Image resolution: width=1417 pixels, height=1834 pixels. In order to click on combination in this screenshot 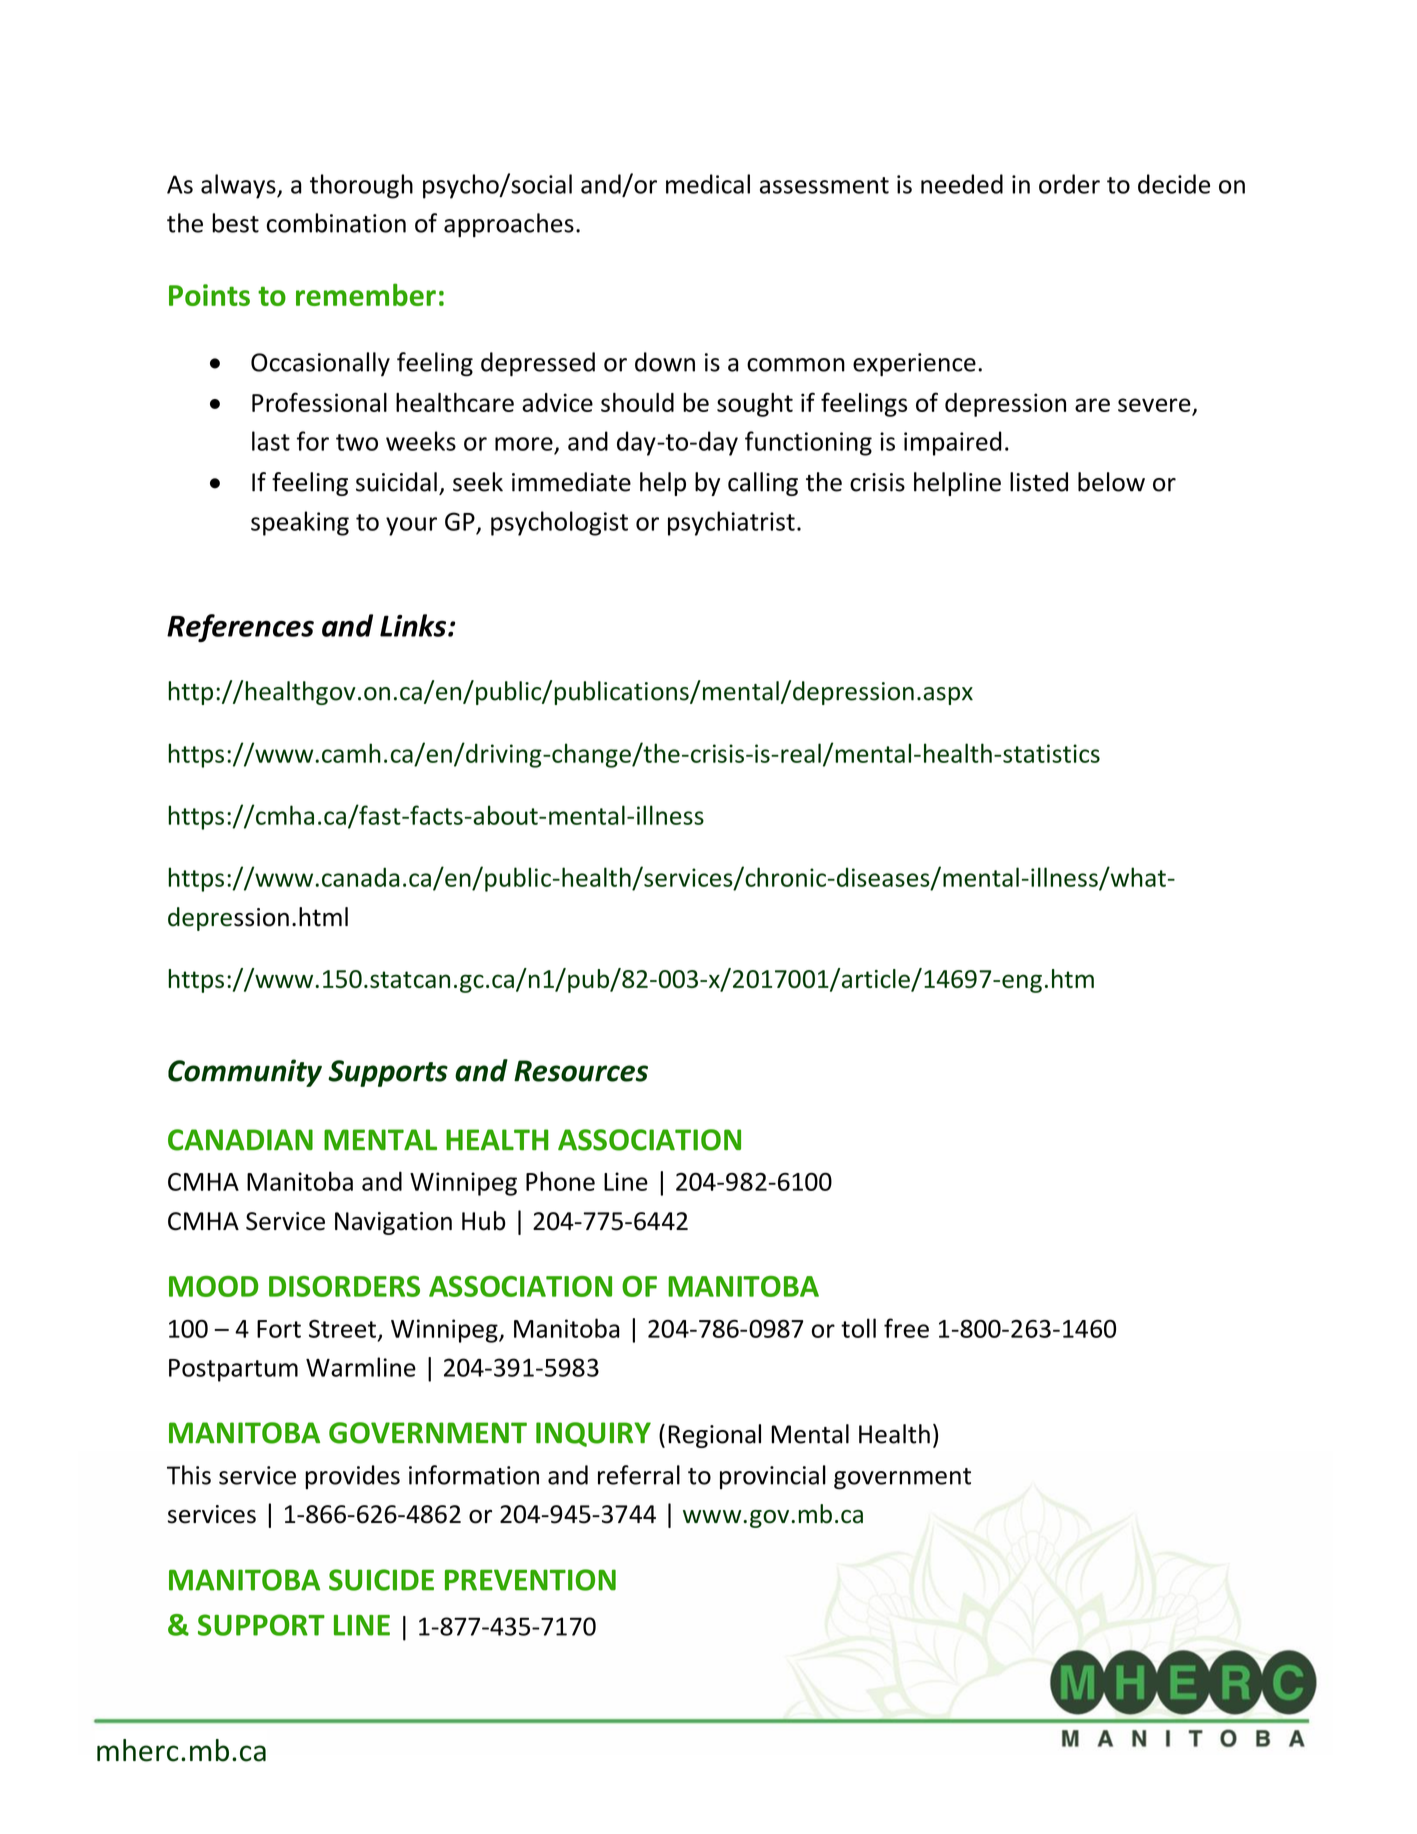, I will do `click(336, 223)`.
